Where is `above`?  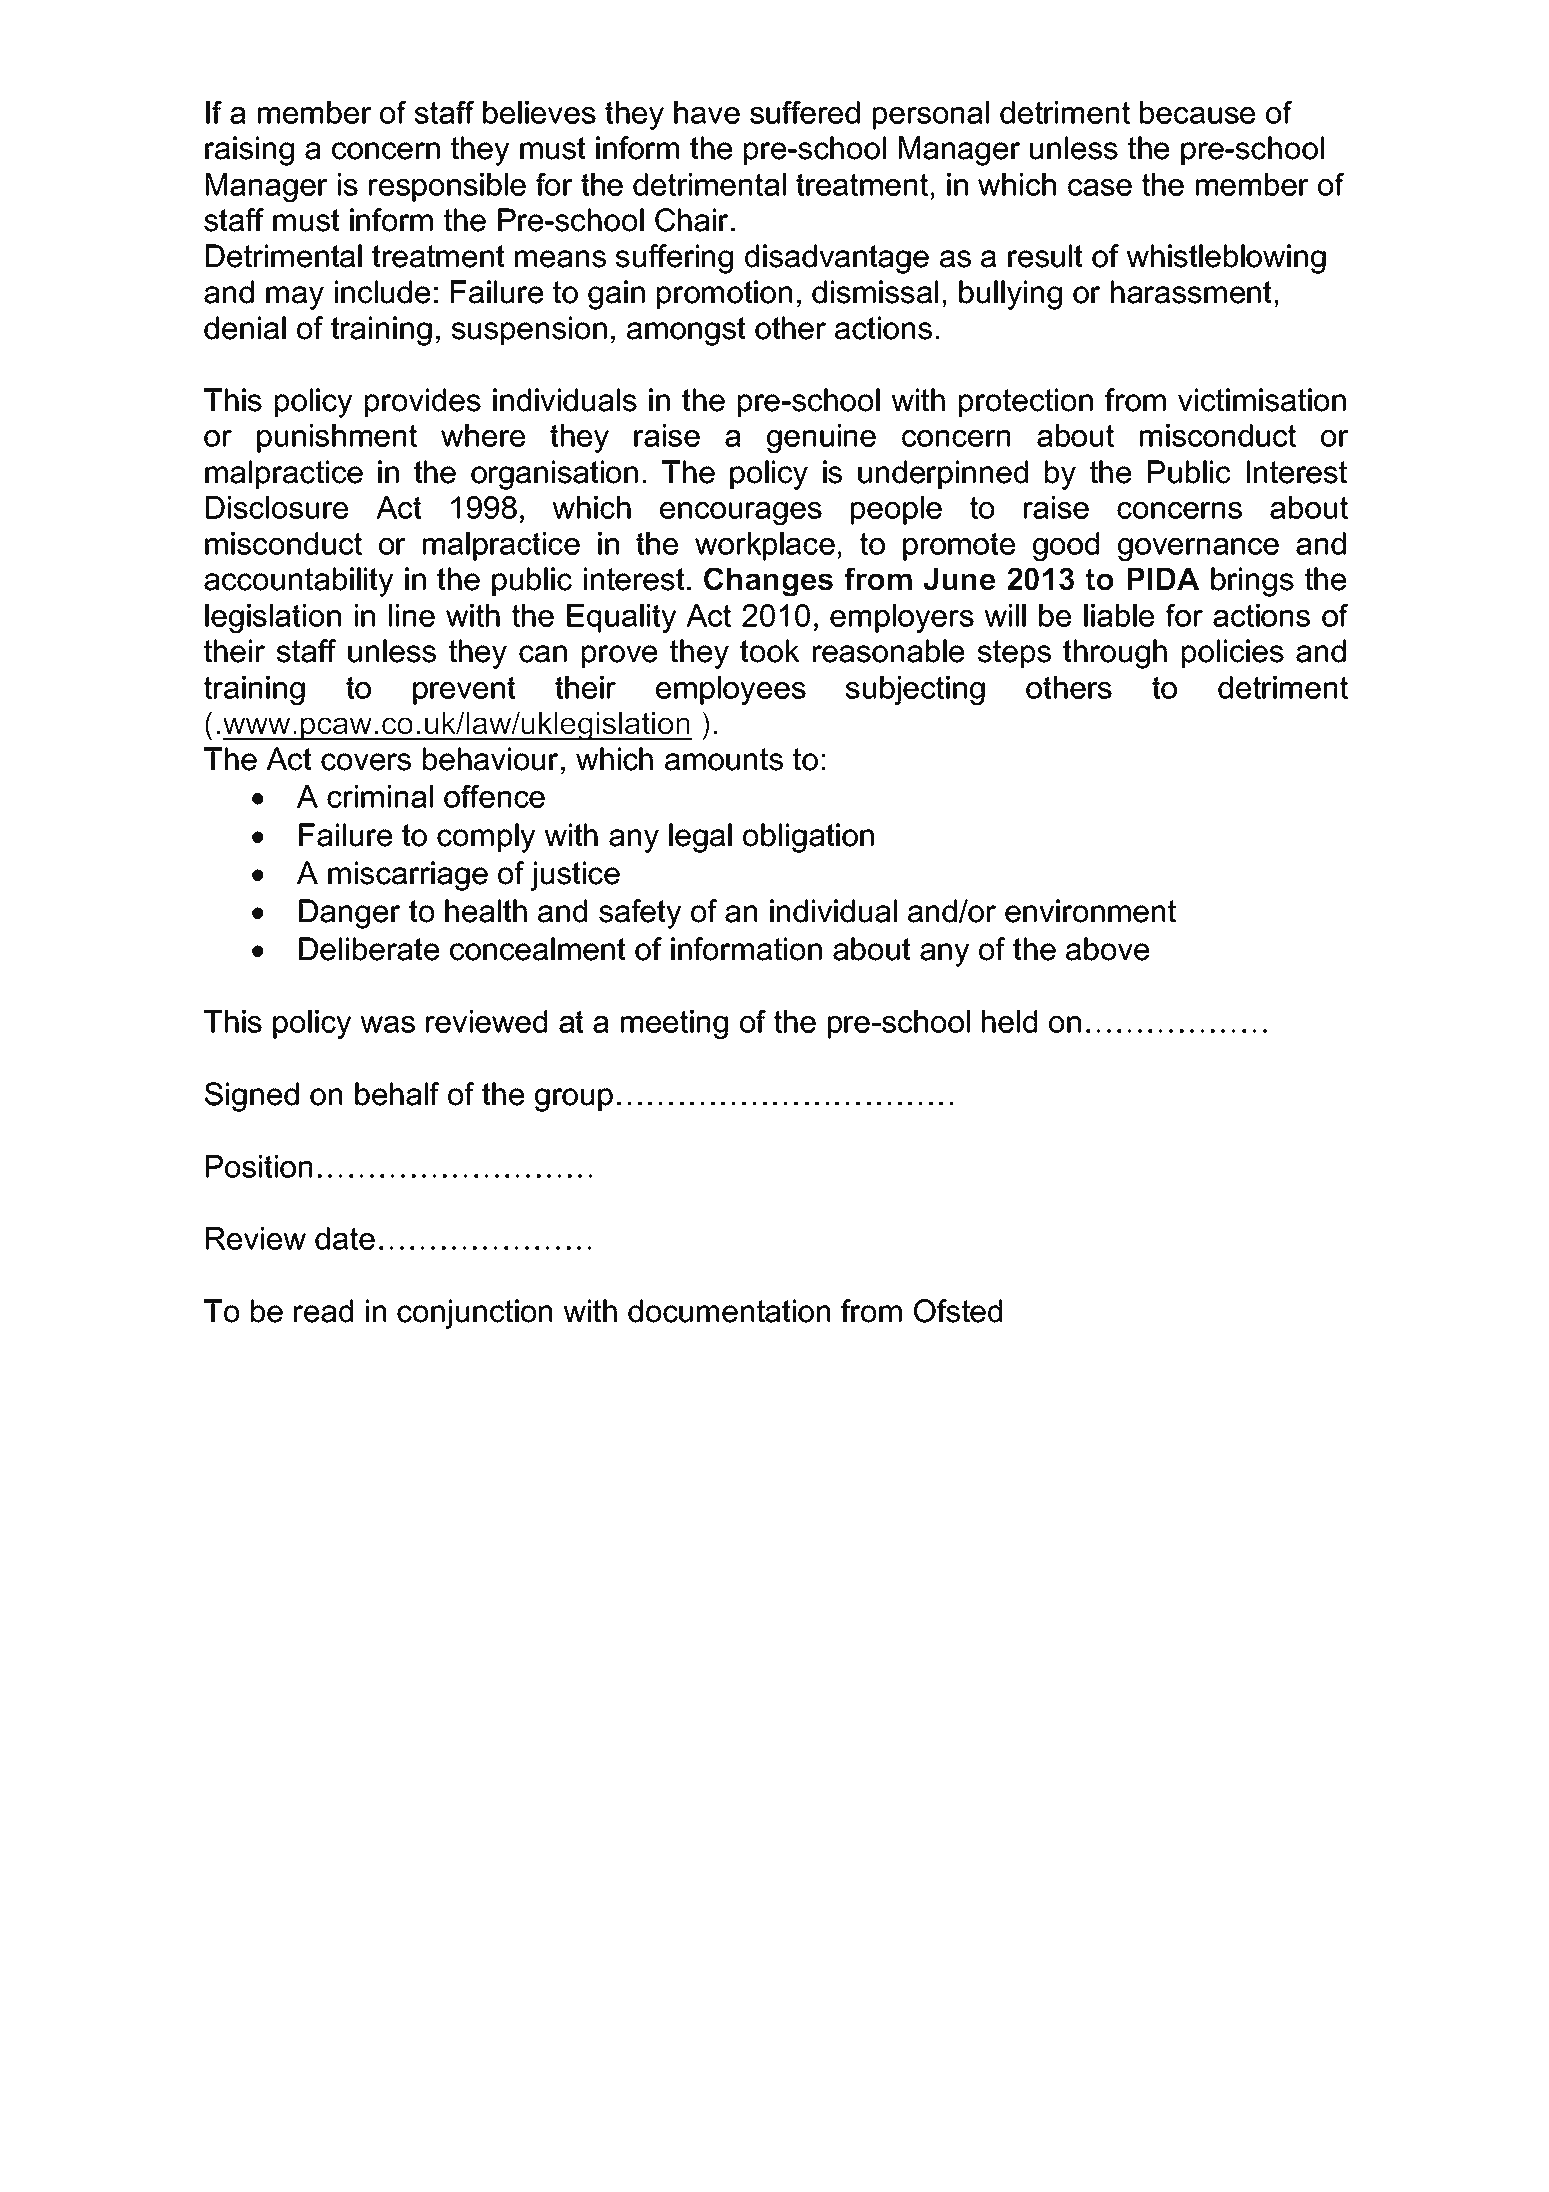
above is located at coordinates (1107, 949).
